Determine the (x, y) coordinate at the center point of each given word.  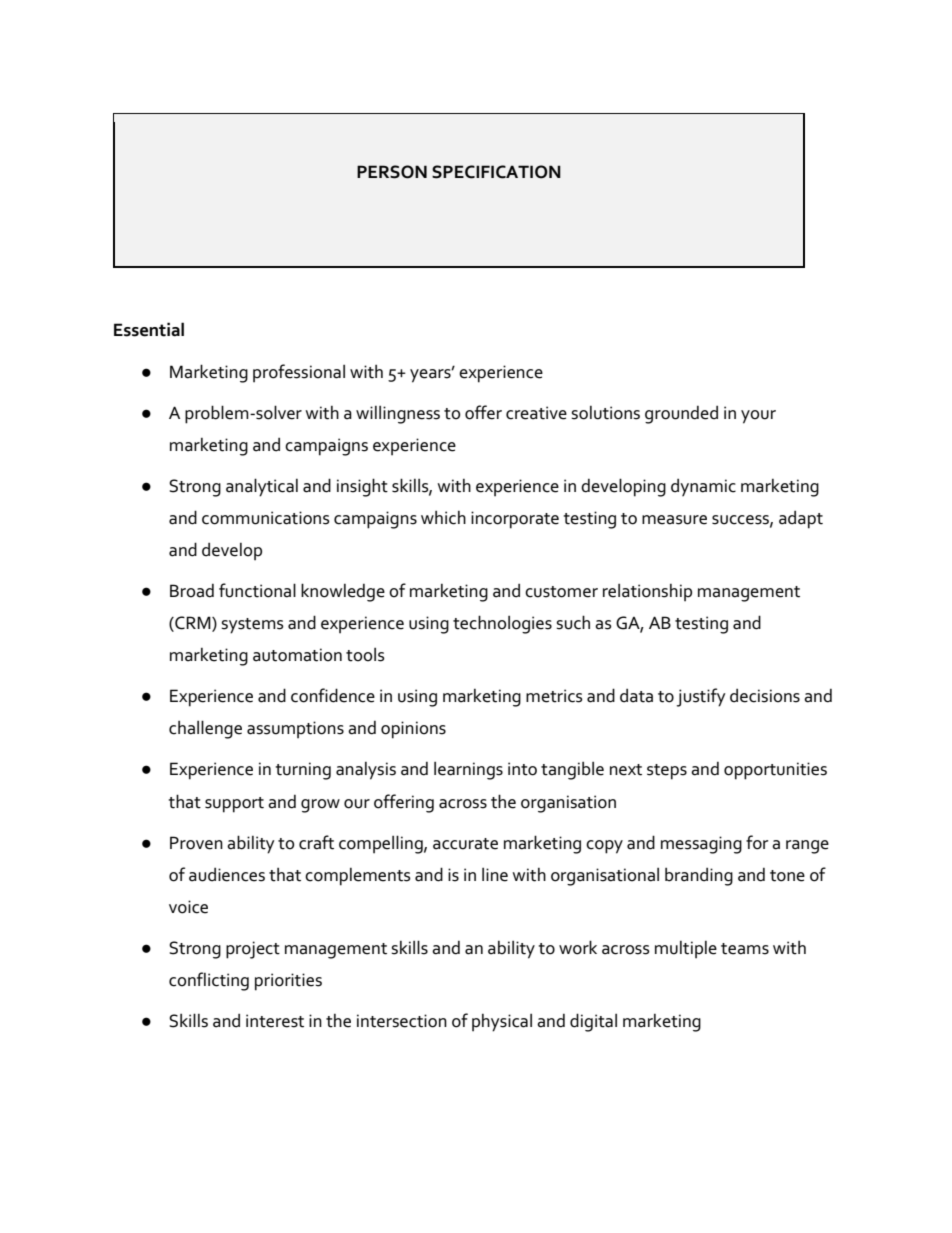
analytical (262, 487)
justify (701, 697)
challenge (205, 729)
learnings (468, 771)
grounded (681, 415)
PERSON (392, 172)
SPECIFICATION (496, 172)
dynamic (703, 487)
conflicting (209, 981)
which (443, 518)
